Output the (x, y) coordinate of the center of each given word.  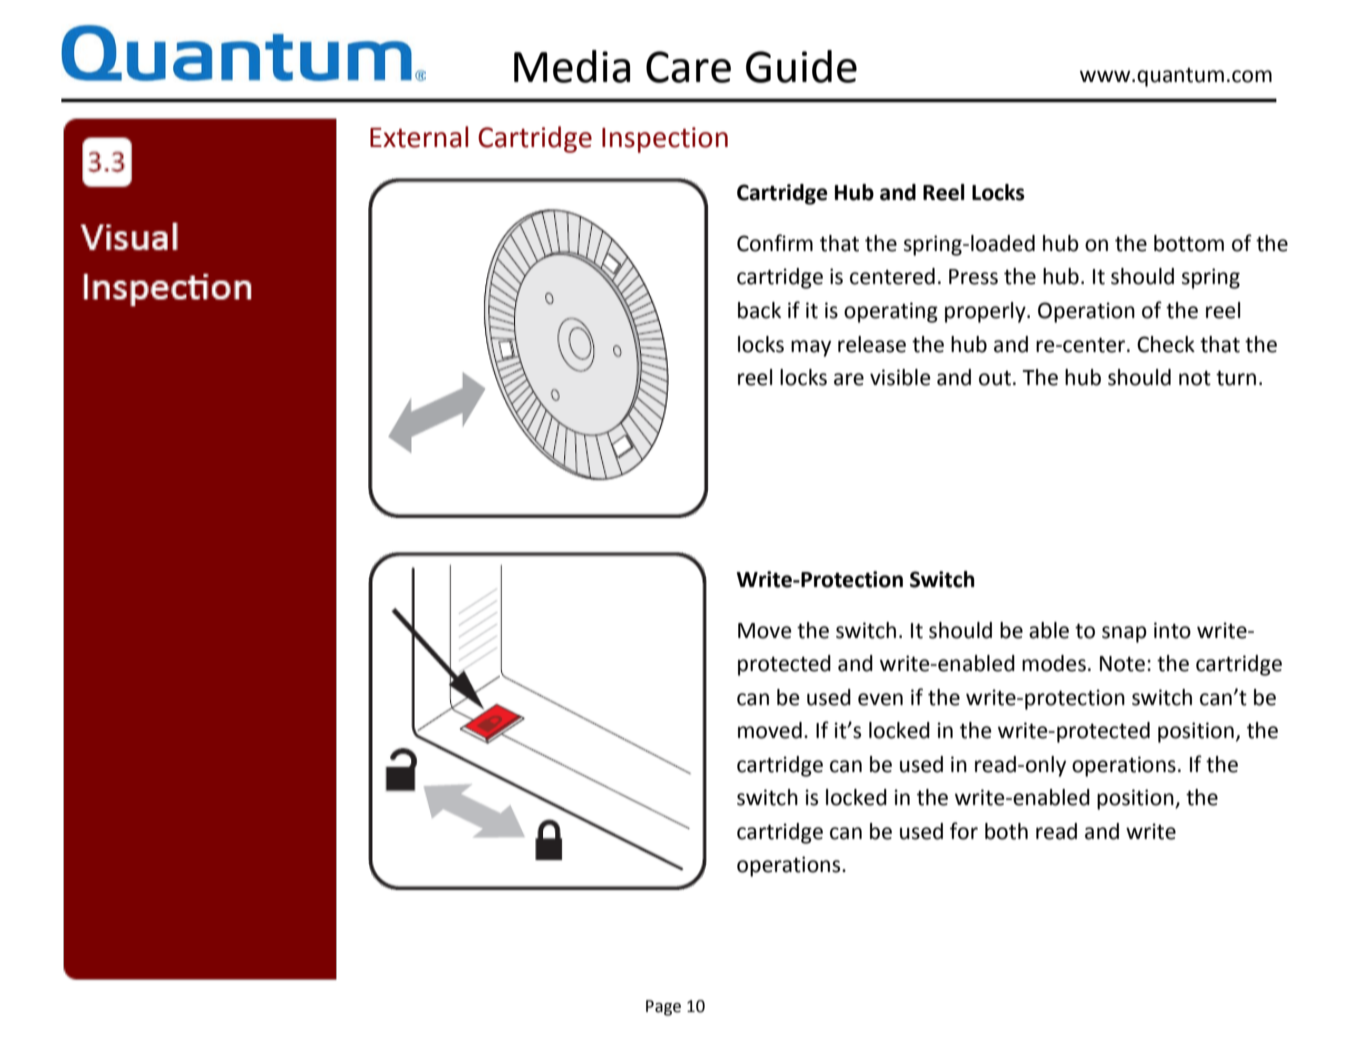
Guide (801, 66)
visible (900, 377)
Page (663, 1008)
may (811, 348)
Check (1166, 344)
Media (572, 66)
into (1172, 630)
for (964, 831)
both (1006, 831)
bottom (1189, 243)
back (759, 310)
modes (1054, 663)
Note (1122, 664)
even (880, 699)
